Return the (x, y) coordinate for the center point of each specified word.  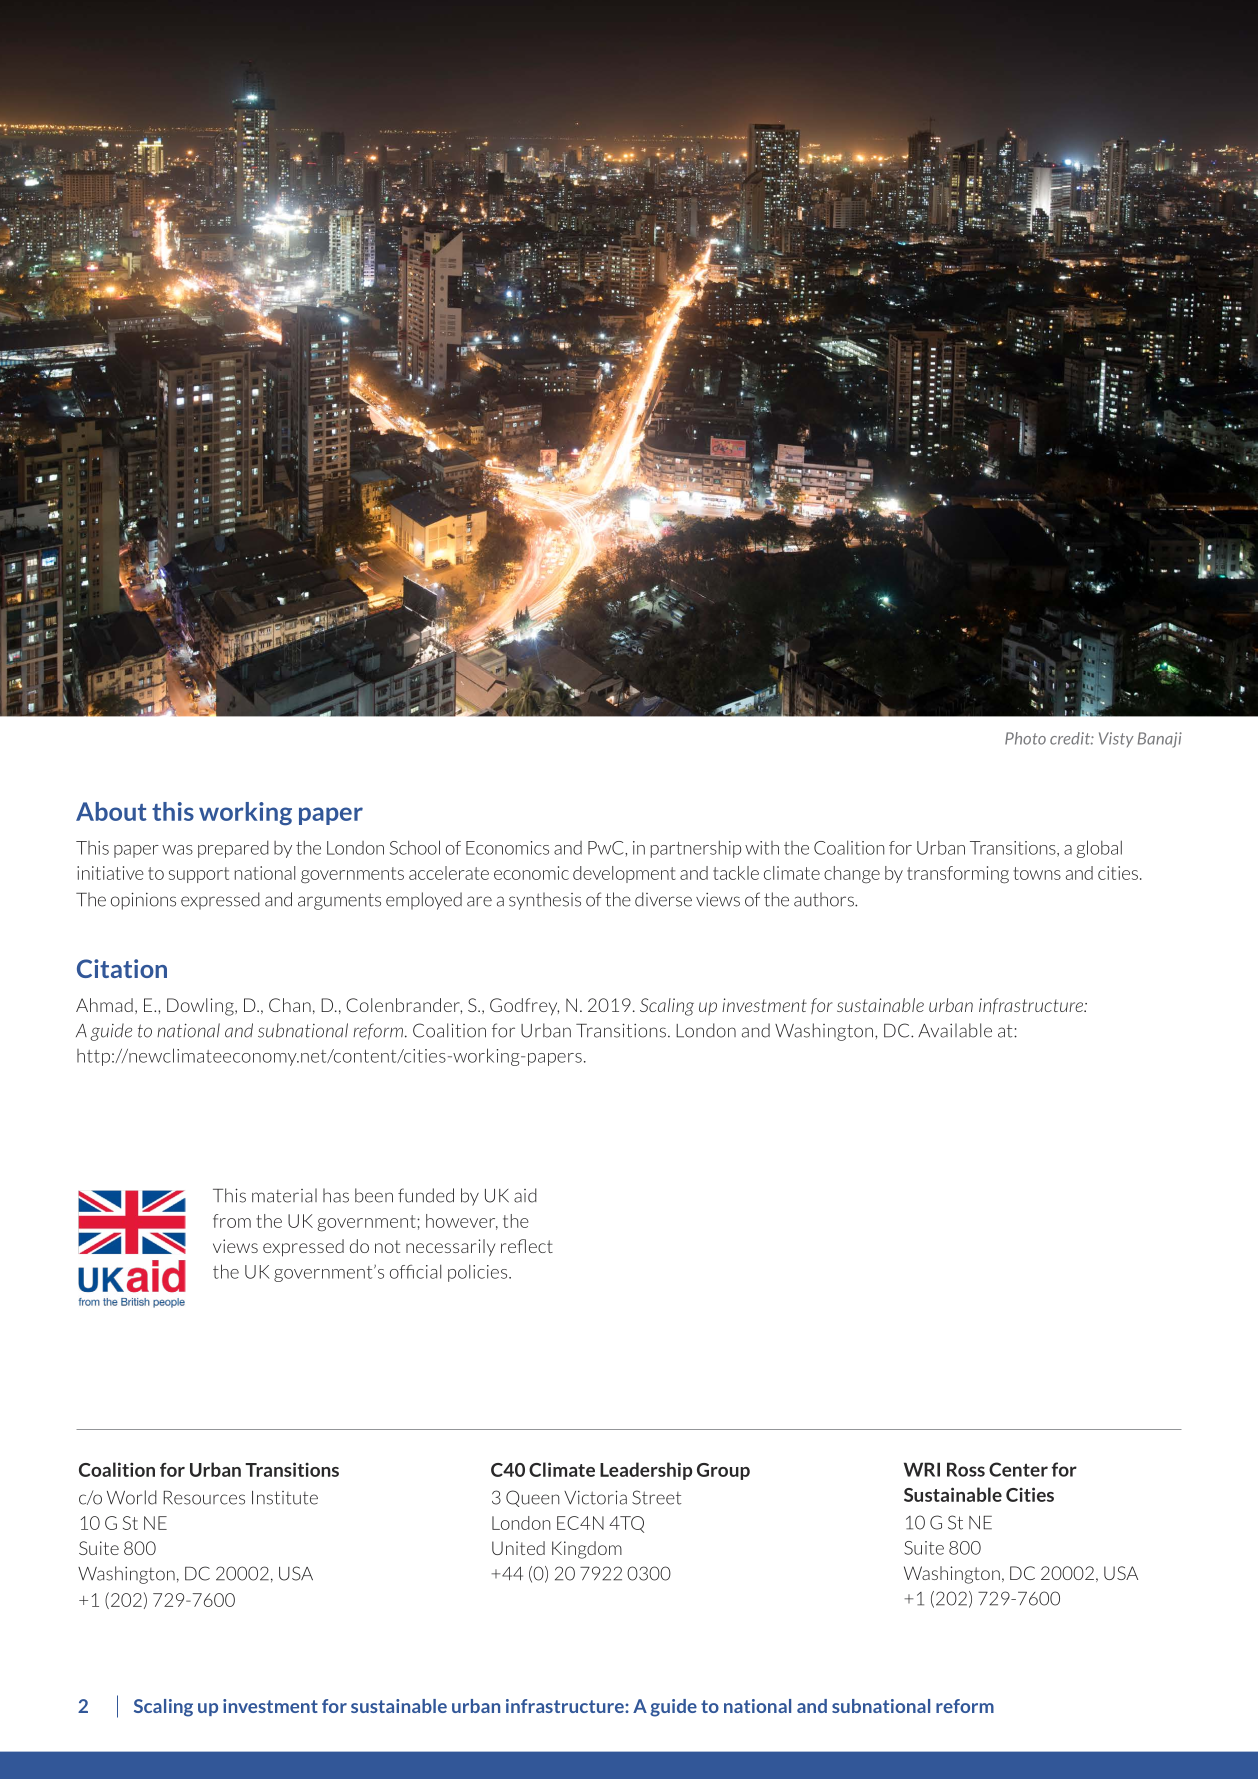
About (111, 811)
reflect (527, 1246)
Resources (204, 1498)
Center (1018, 1469)
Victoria (595, 1497)
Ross (966, 1469)
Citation (122, 968)
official (415, 1272)
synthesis (545, 901)
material (284, 1195)
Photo (1025, 738)
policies (479, 1273)
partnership (696, 849)
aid (525, 1195)
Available (955, 1030)
